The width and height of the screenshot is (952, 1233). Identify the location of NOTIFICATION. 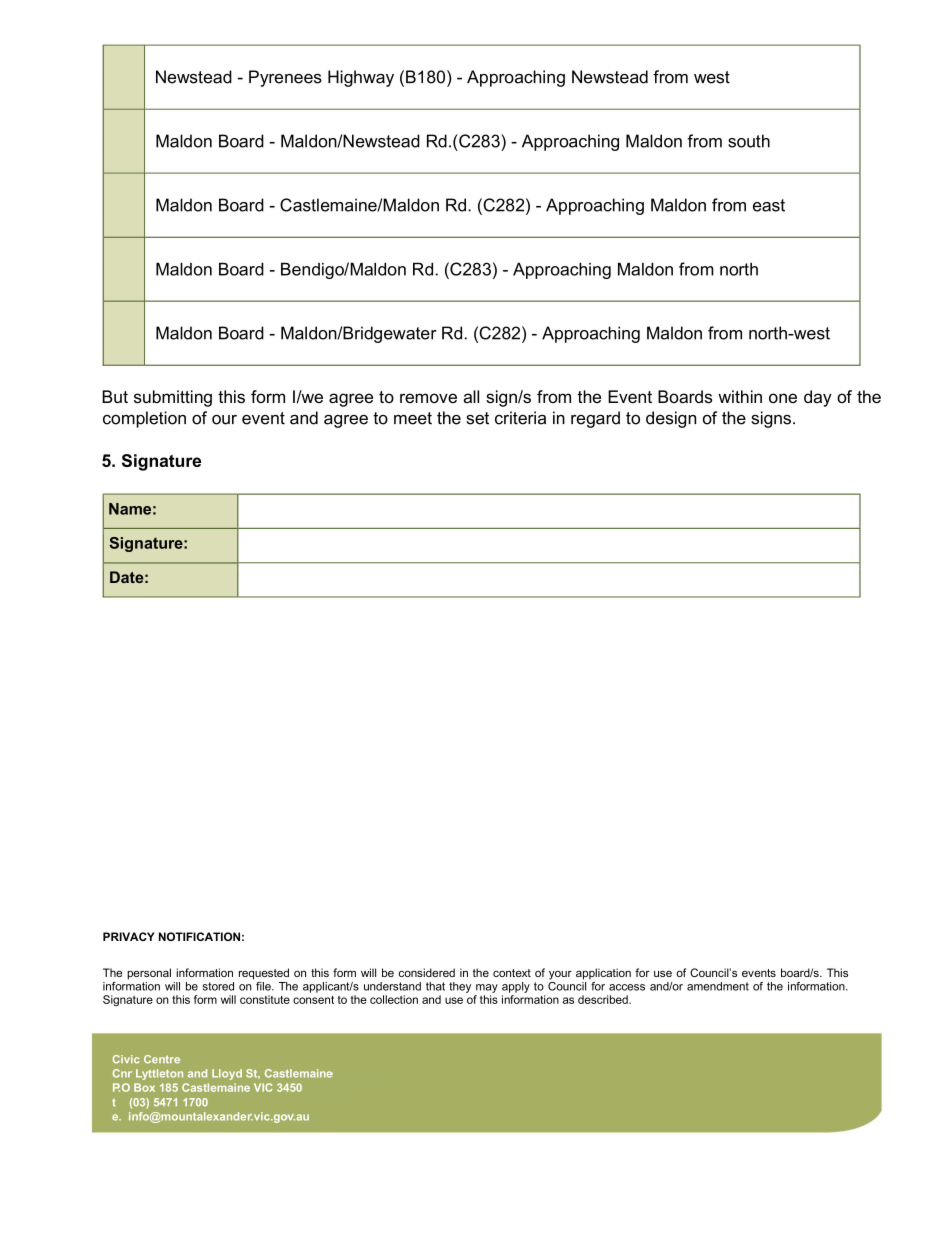
(199, 936).
